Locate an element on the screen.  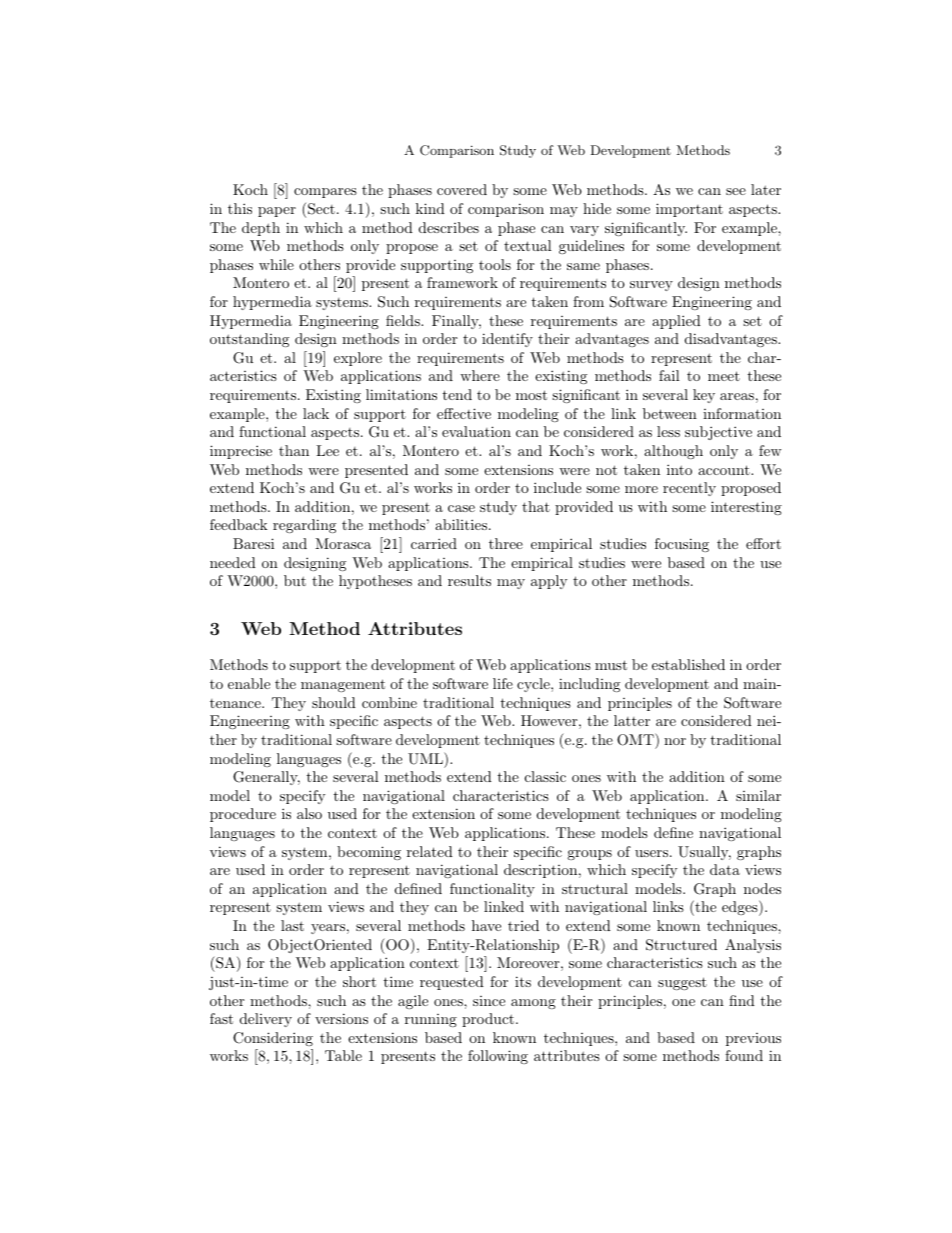
important is located at coordinates (689, 210).
